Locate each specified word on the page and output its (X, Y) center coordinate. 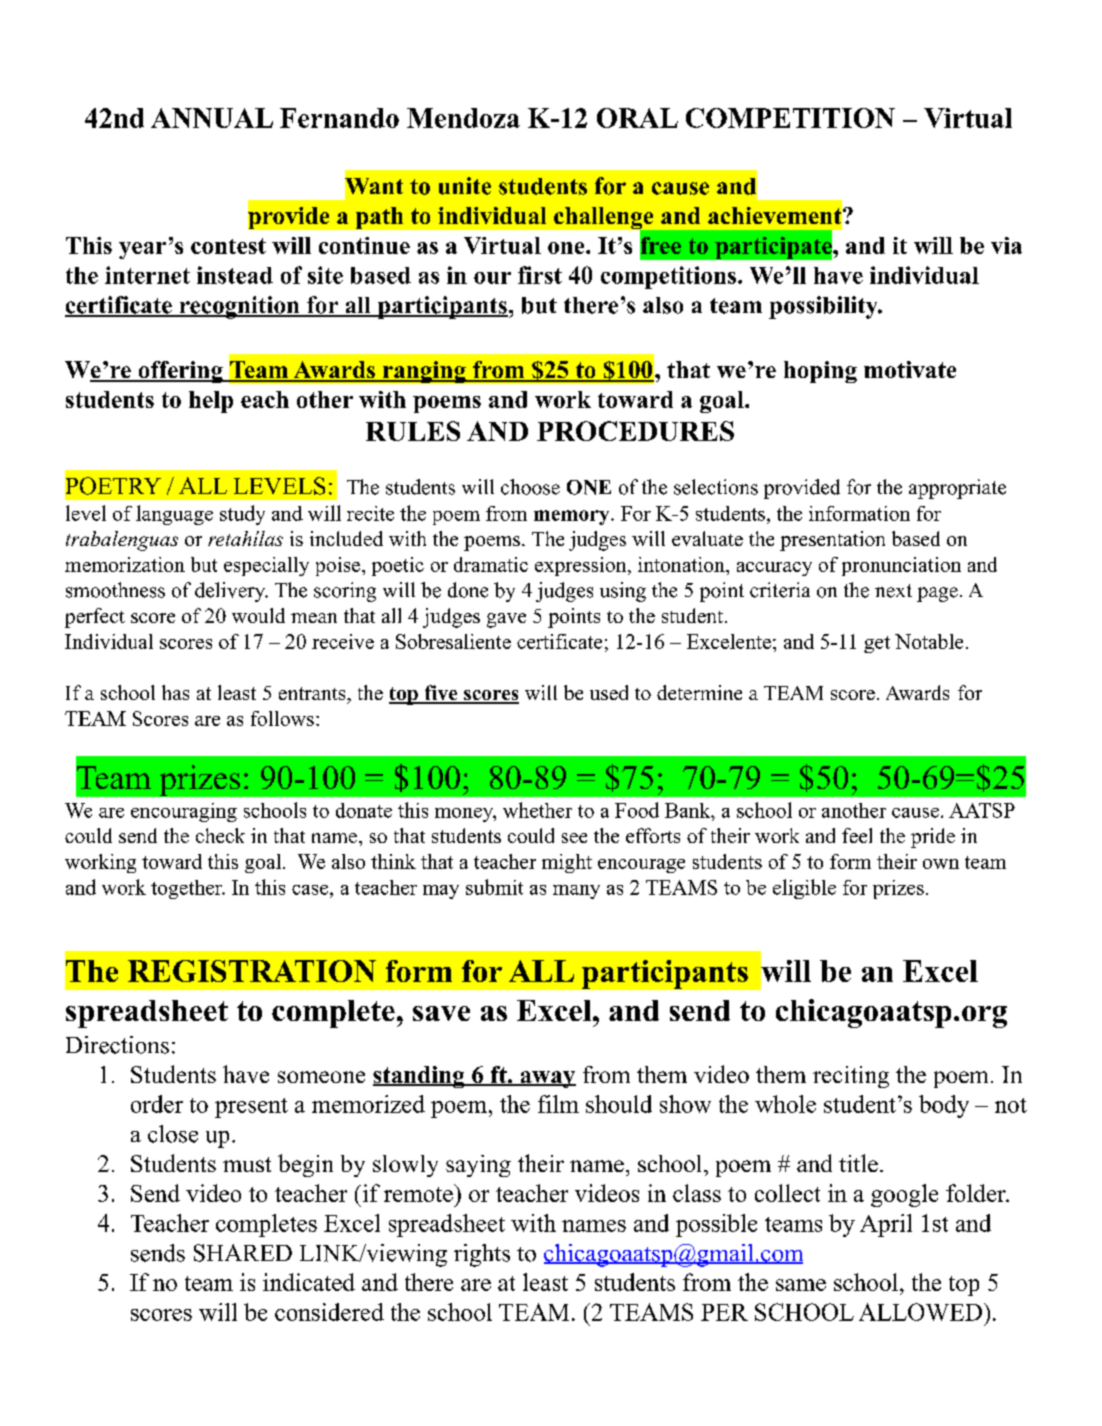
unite (465, 186)
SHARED (243, 1253)
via (1006, 245)
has (175, 692)
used (609, 692)
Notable (929, 641)
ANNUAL (212, 118)
